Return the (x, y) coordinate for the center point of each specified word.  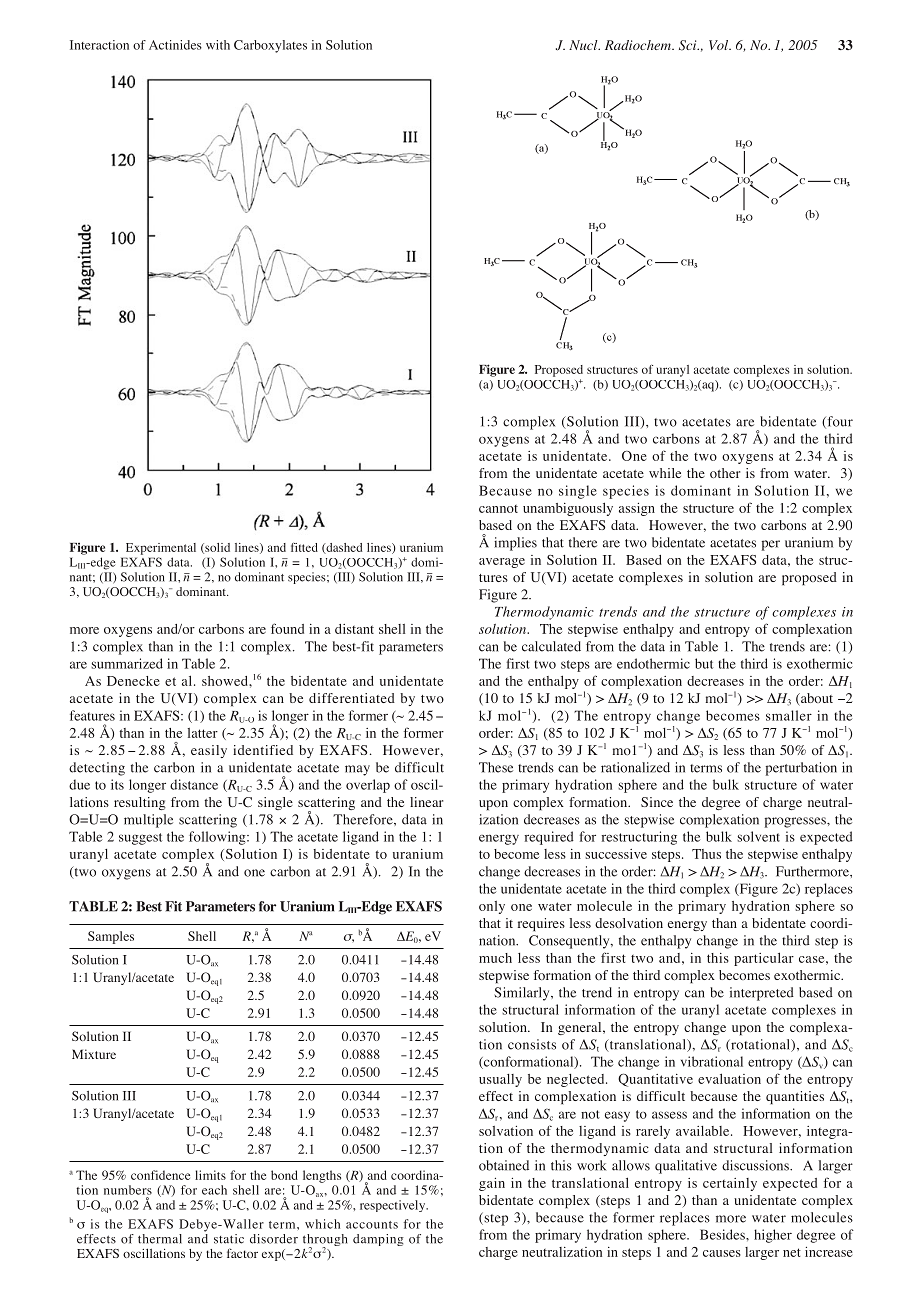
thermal (160, 1239)
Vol (720, 45)
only (492, 907)
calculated (551, 646)
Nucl (584, 45)
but (704, 663)
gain (492, 1184)
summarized (127, 663)
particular (764, 959)
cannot (498, 509)
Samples (111, 937)
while (665, 473)
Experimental (161, 549)
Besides (723, 1234)
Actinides (175, 45)
